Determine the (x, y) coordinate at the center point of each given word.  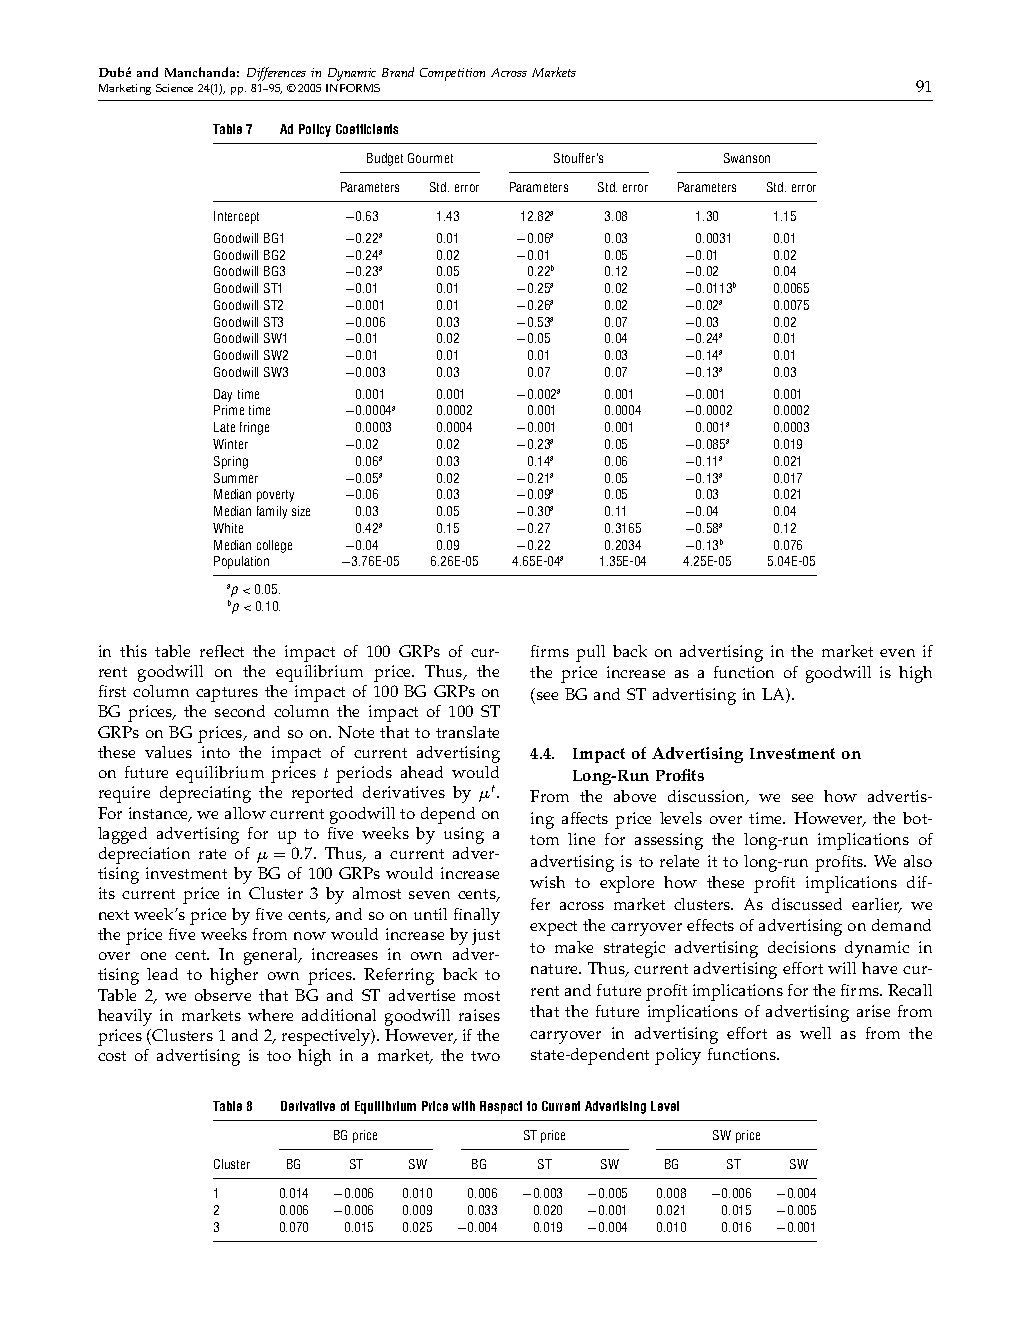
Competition (452, 74)
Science (174, 88)
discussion (708, 797)
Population (241, 562)
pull (590, 653)
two (485, 1056)
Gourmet (430, 158)
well (815, 1033)
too (279, 1056)
